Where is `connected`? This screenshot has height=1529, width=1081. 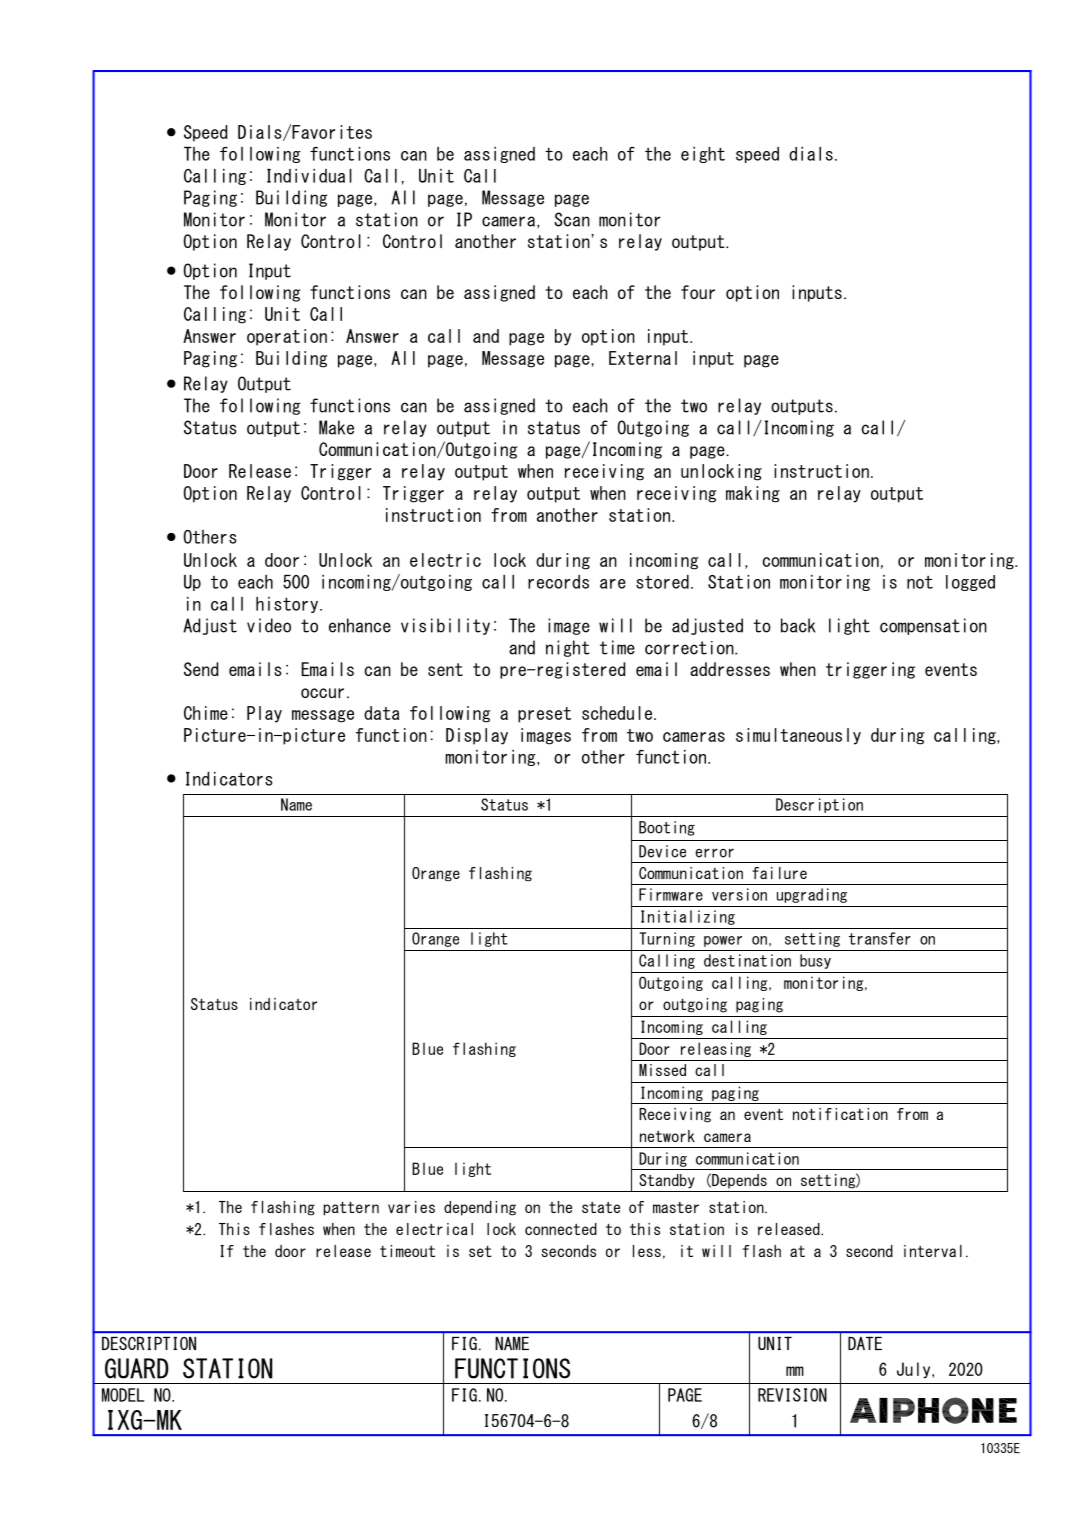
connected is located at coordinates (561, 1229).
